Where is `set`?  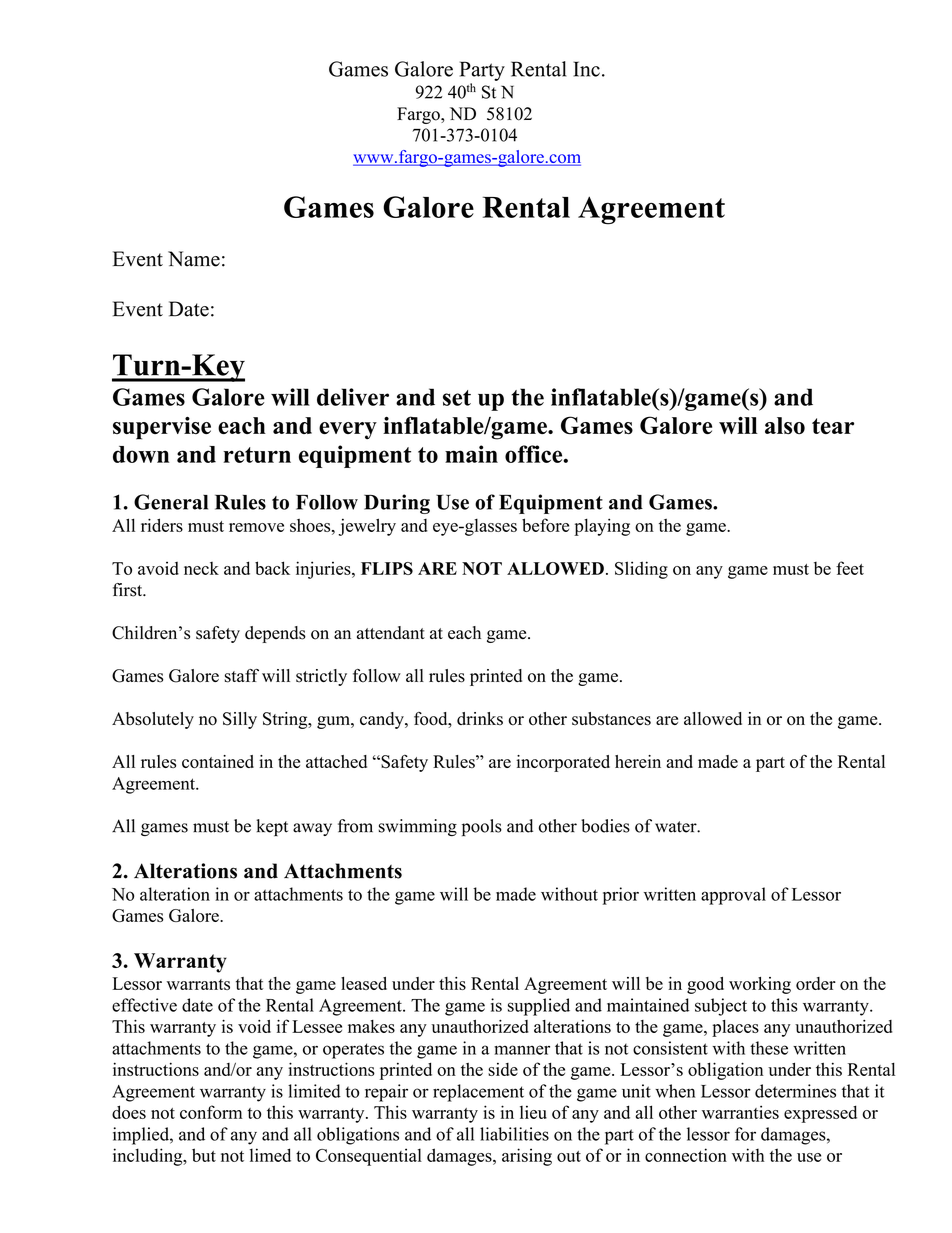 set is located at coordinates (457, 398).
